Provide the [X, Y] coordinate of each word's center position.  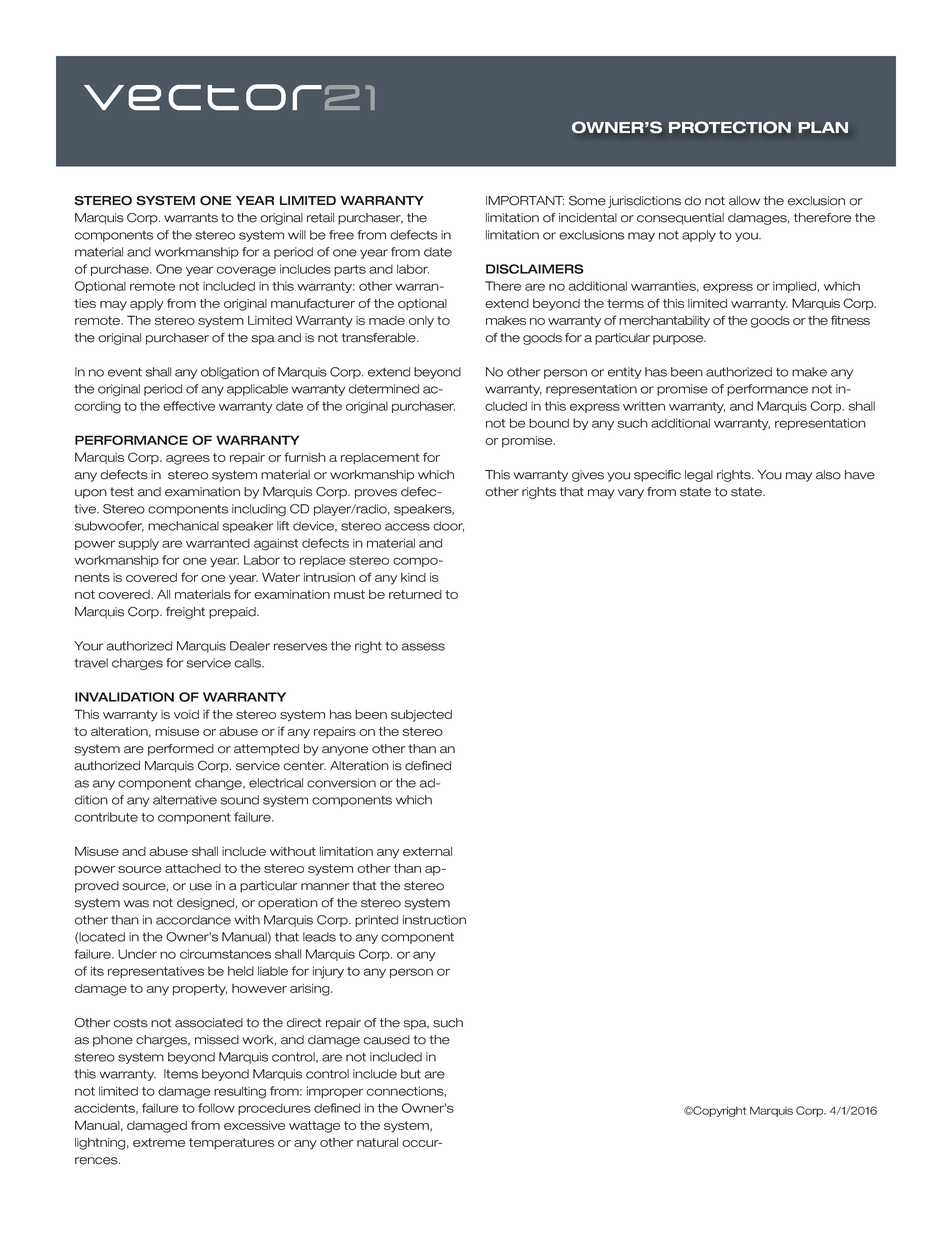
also [828, 475]
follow [216, 1108]
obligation [230, 373]
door [448, 526]
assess [423, 647]
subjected [421, 716]
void [186, 714]
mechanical [183, 526]
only [421, 322]
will [297, 234]
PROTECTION [730, 127]
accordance [193, 920]
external [427, 851]
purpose [679, 340]
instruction [434, 920]
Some [587, 201]
